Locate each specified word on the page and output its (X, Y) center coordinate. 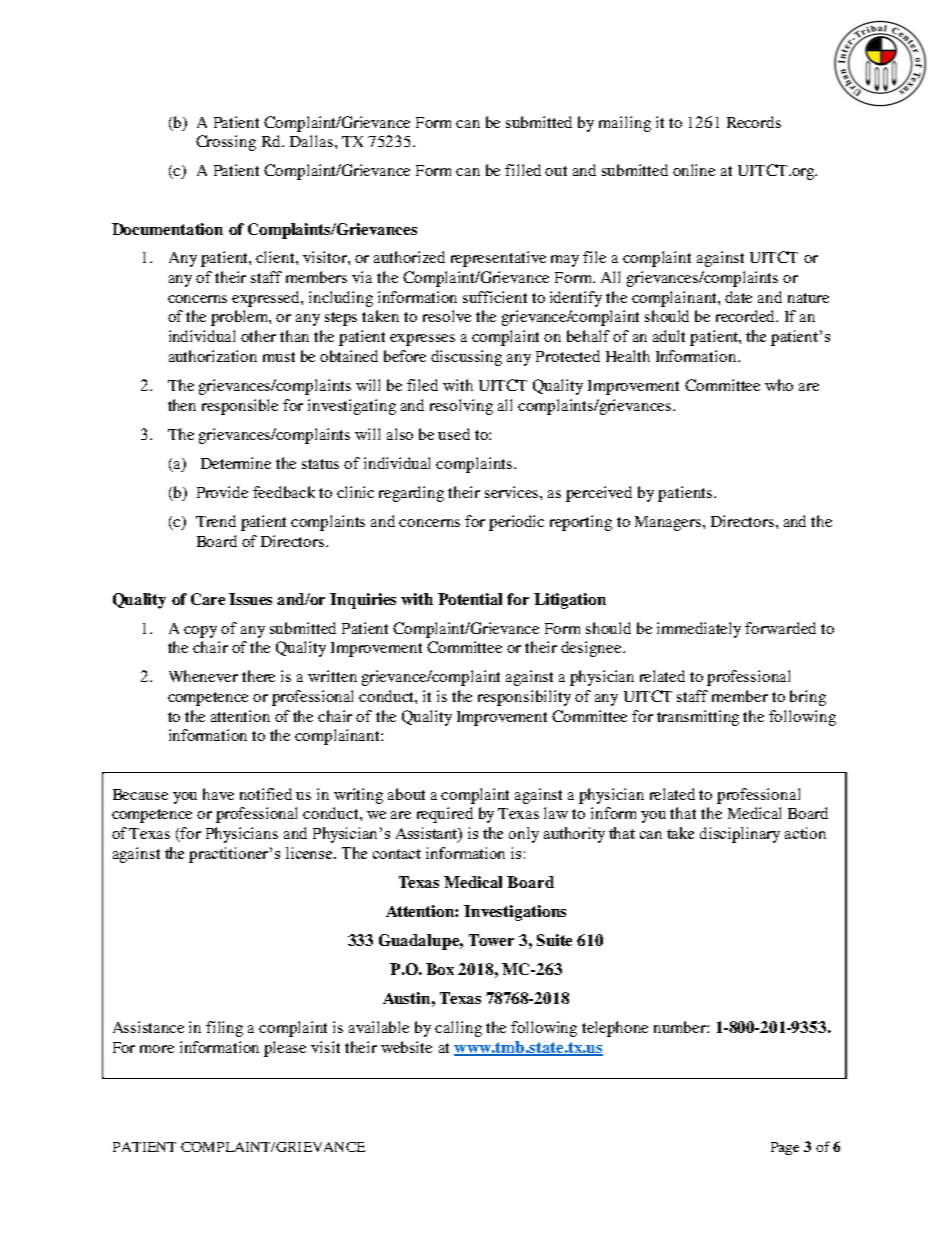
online (694, 170)
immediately (699, 630)
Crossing (226, 143)
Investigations (515, 913)
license (310, 853)
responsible (240, 407)
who (779, 385)
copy (200, 632)
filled (523, 170)
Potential (470, 599)
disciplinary (740, 835)
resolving (461, 407)
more (157, 1049)
